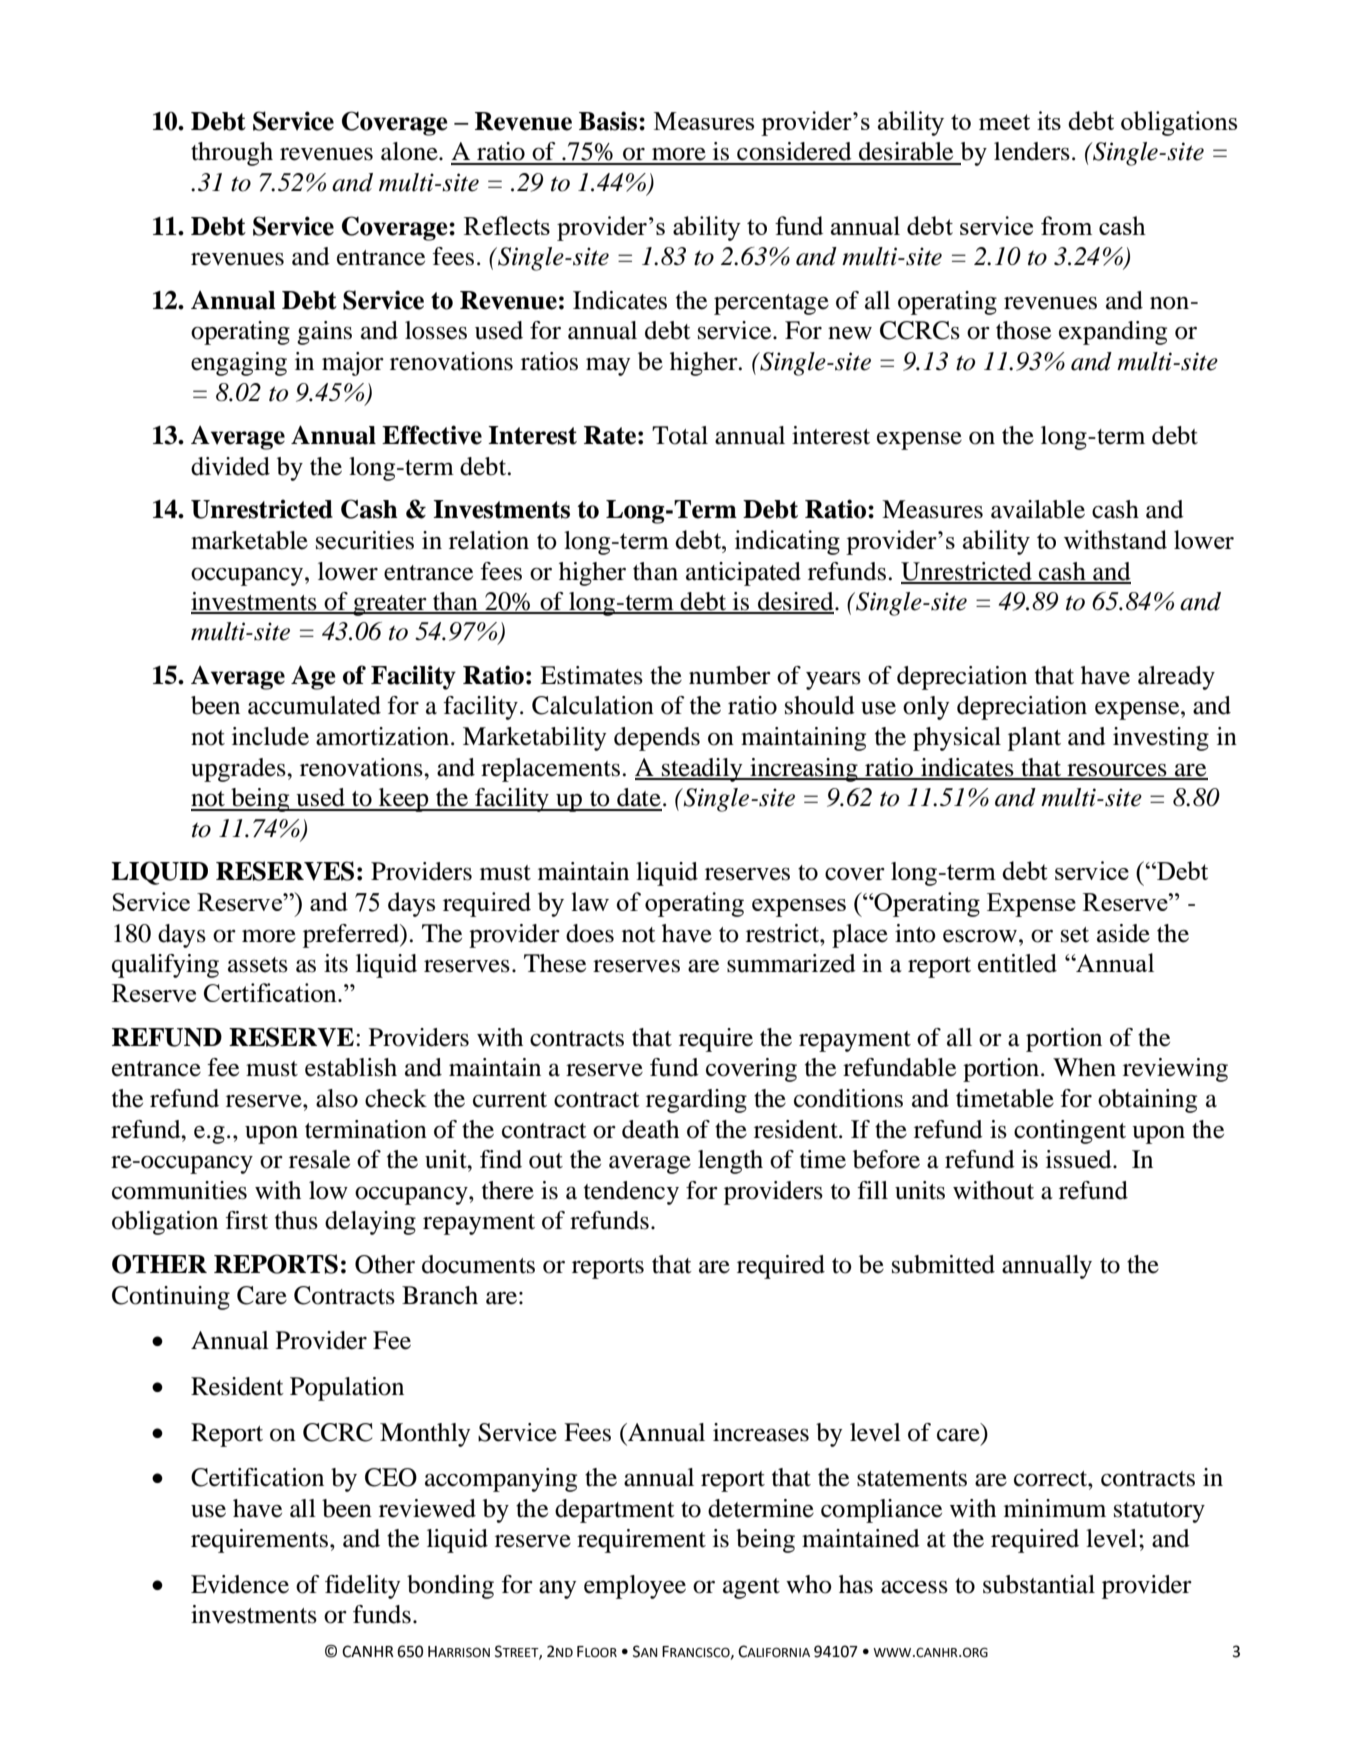  Describe the element at coordinates (635, 1587) in the page. I see `employee` at that location.
